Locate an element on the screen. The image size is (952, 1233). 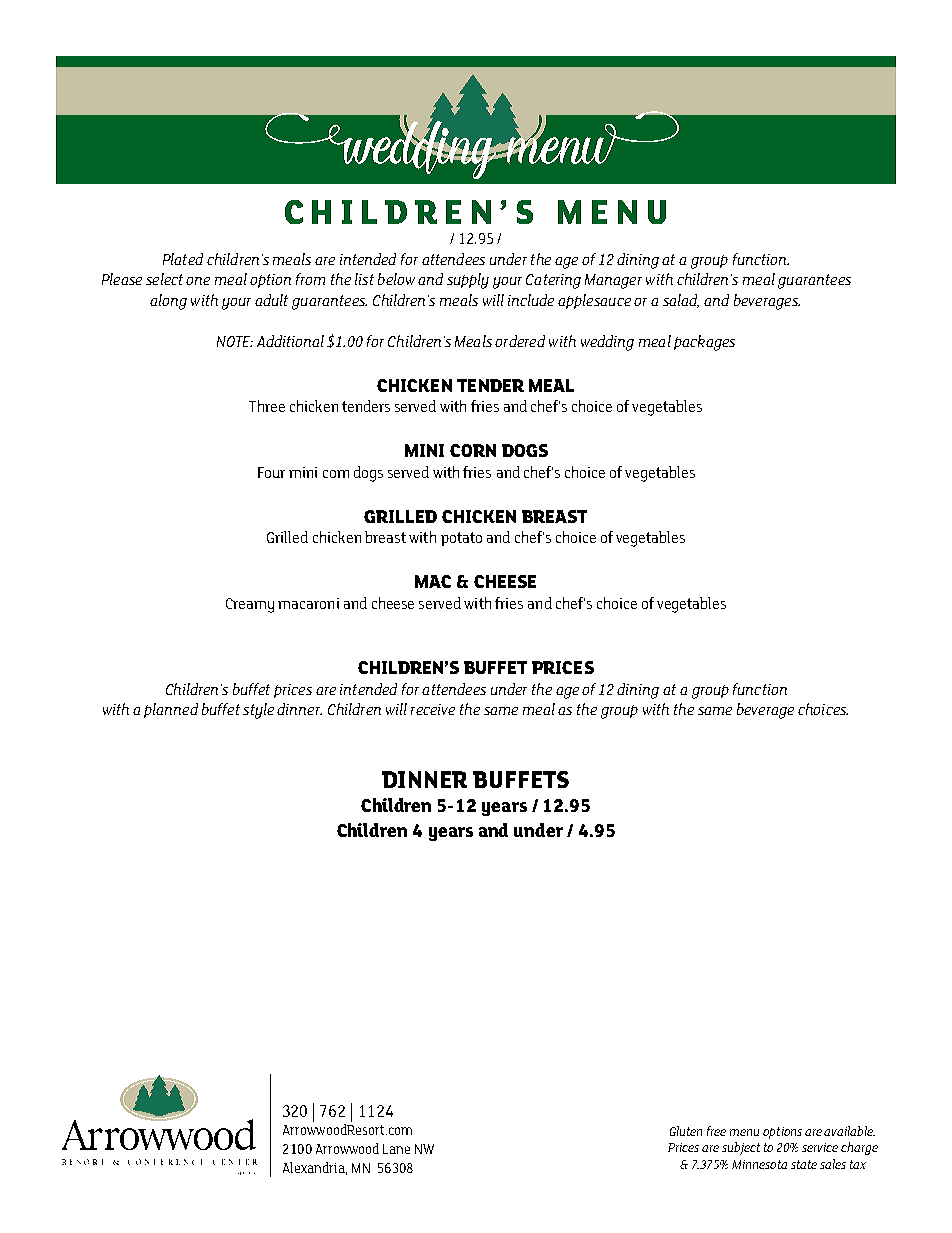
supply is located at coordinates (468, 281).
